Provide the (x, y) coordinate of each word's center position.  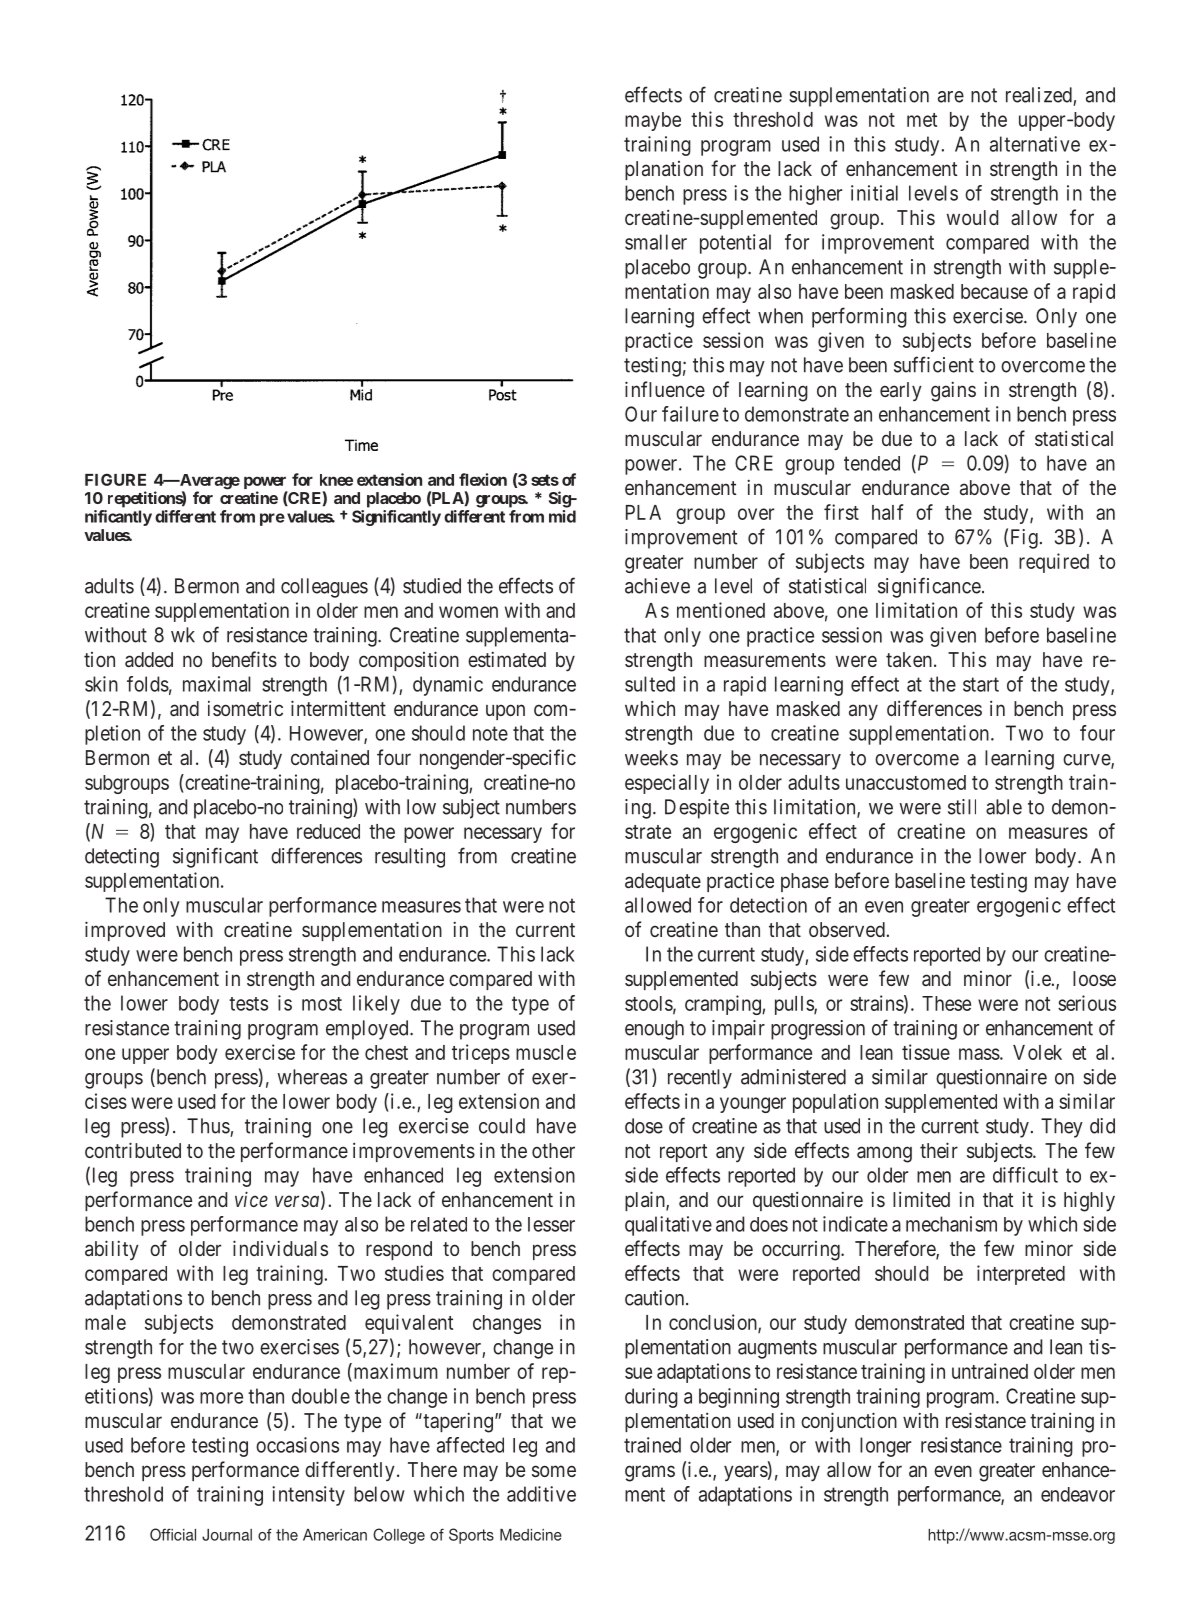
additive (541, 1494)
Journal (227, 1535)
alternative (1035, 144)
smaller (656, 242)
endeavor (1078, 1494)
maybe (653, 121)
